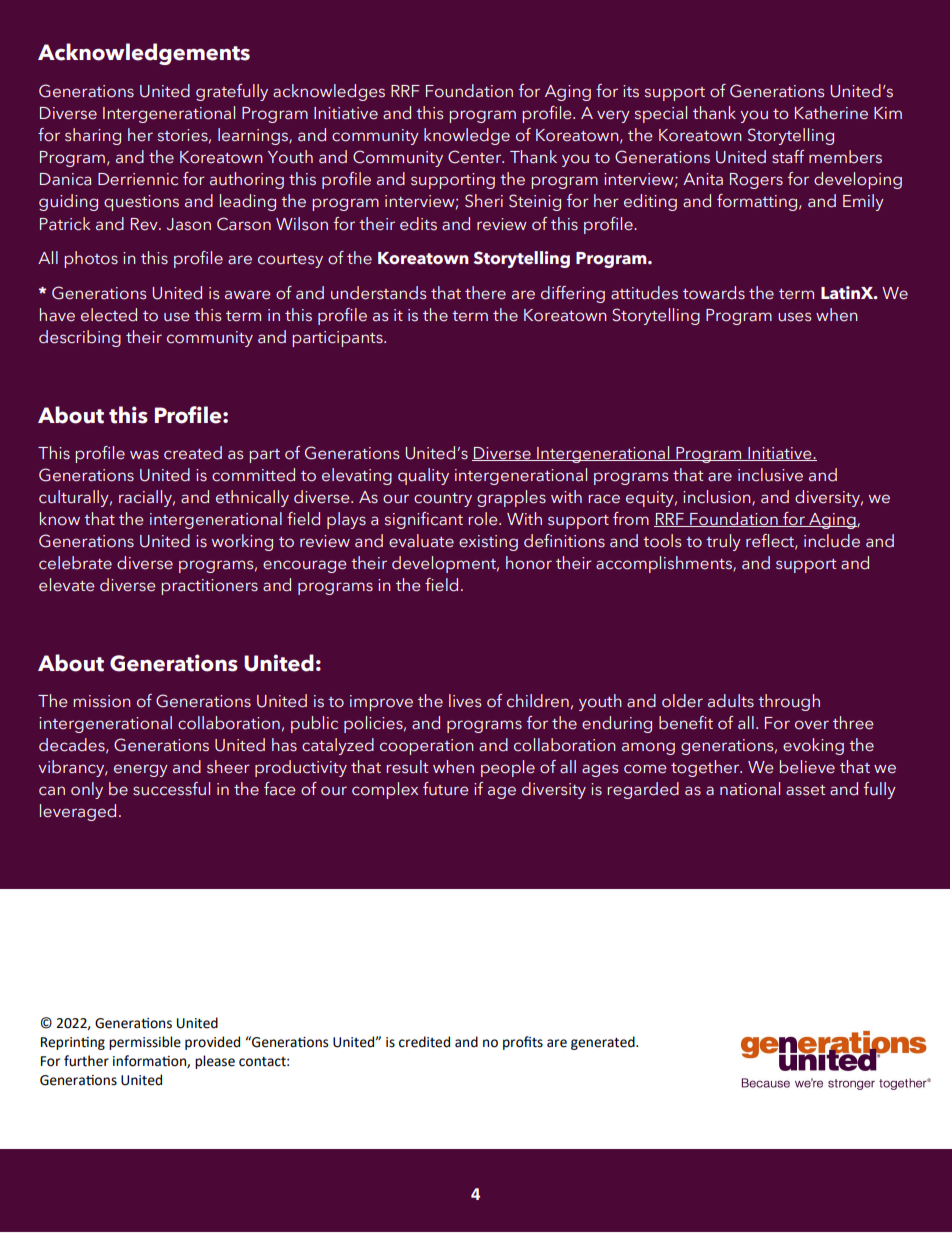 This image has height=1233, width=952. Describe the element at coordinates (770, 475) in the image. I see `inclusive` at that location.
